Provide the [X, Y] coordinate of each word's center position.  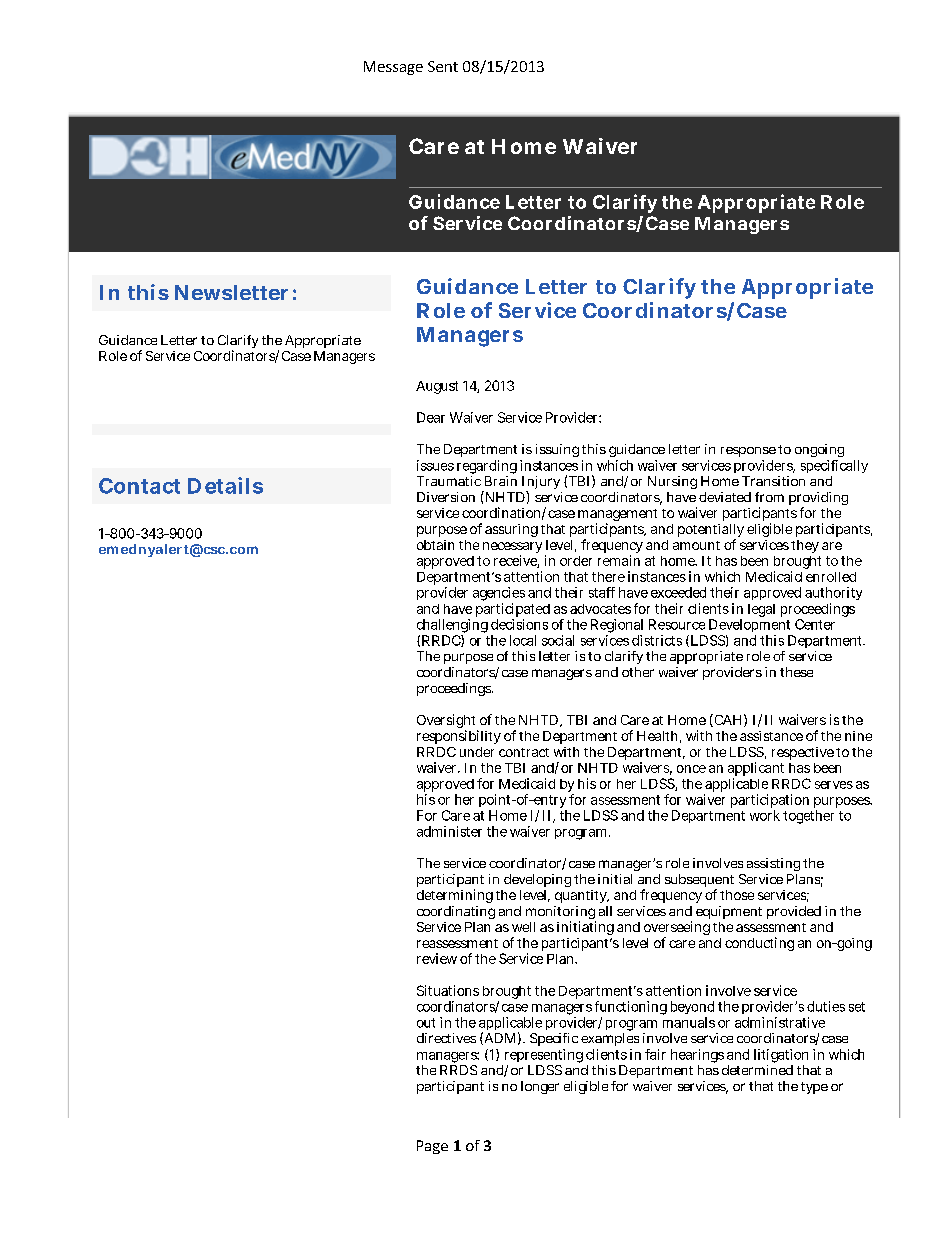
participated [513, 611]
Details [225, 485]
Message [393, 68]
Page [432, 1147]
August [437, 387]
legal [761, 610]
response [748, 452]
